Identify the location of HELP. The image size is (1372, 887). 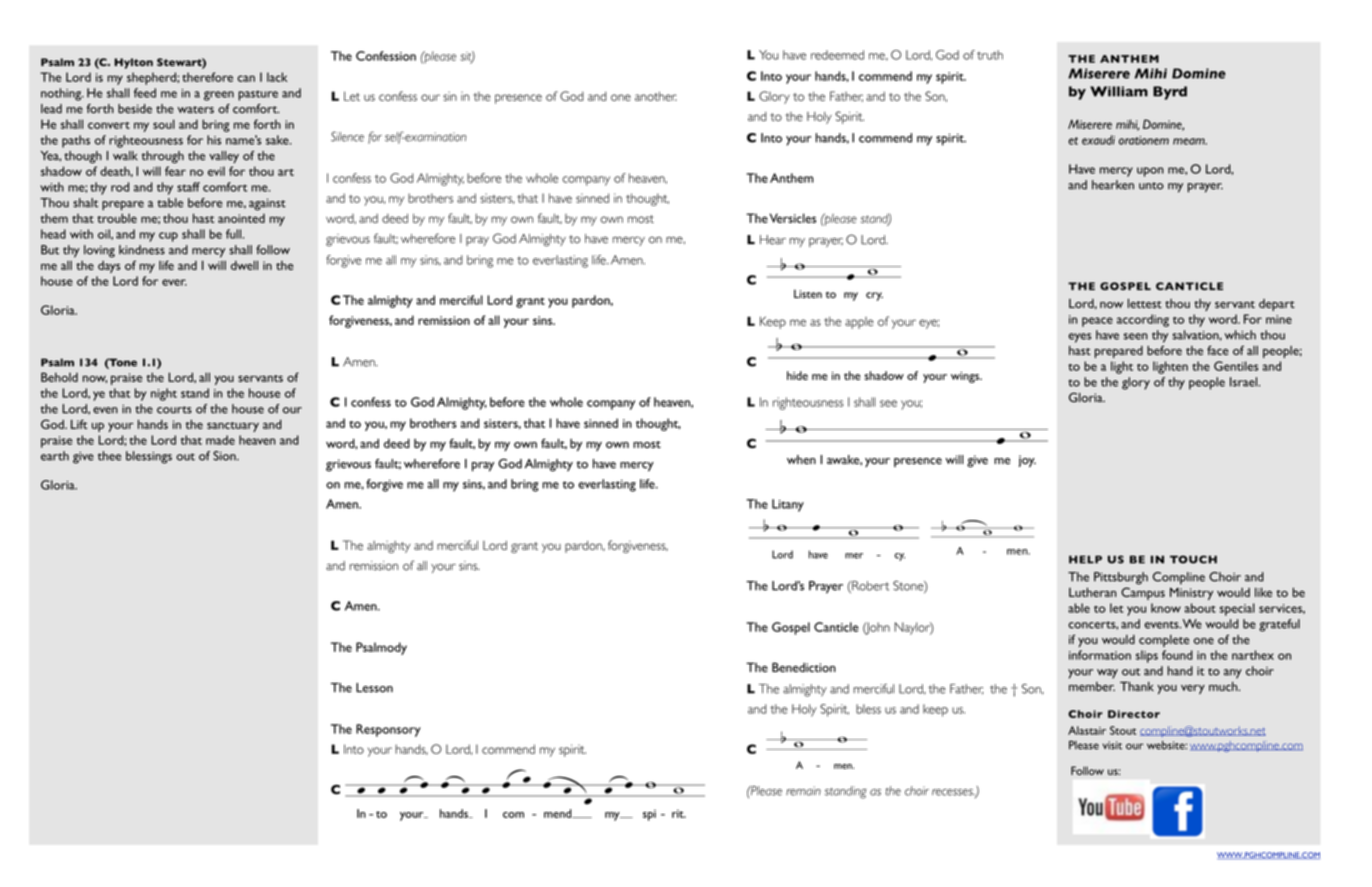
(1085, 559).
